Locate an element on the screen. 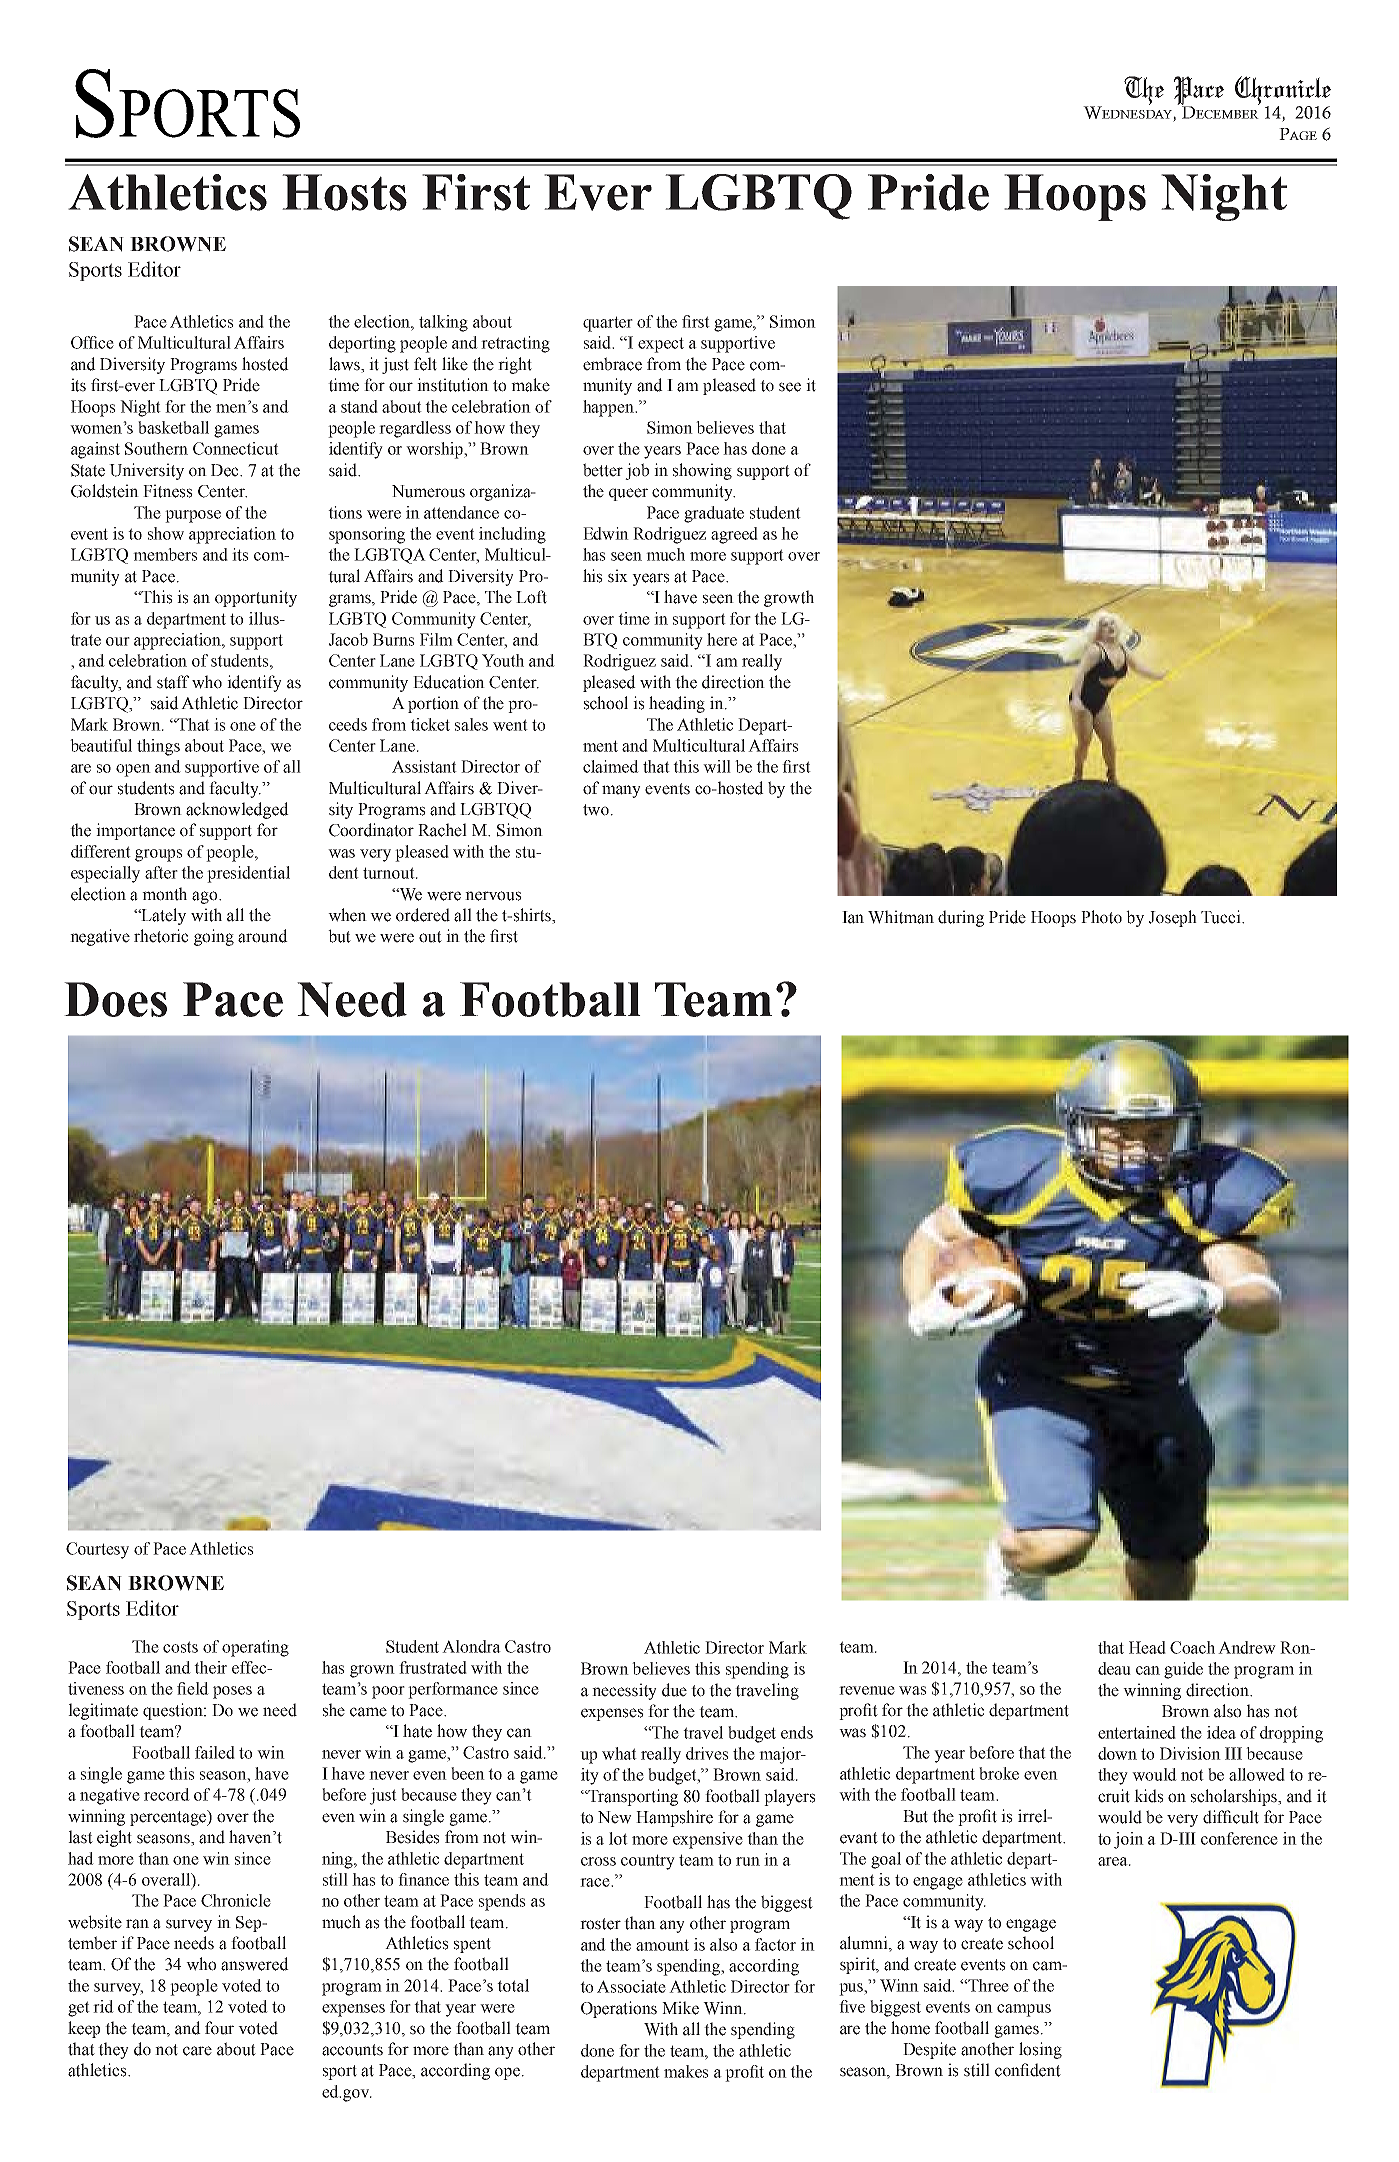 This screenshot has width=1399, height=2162. Coach is located at coordinates (1192, 1647).
